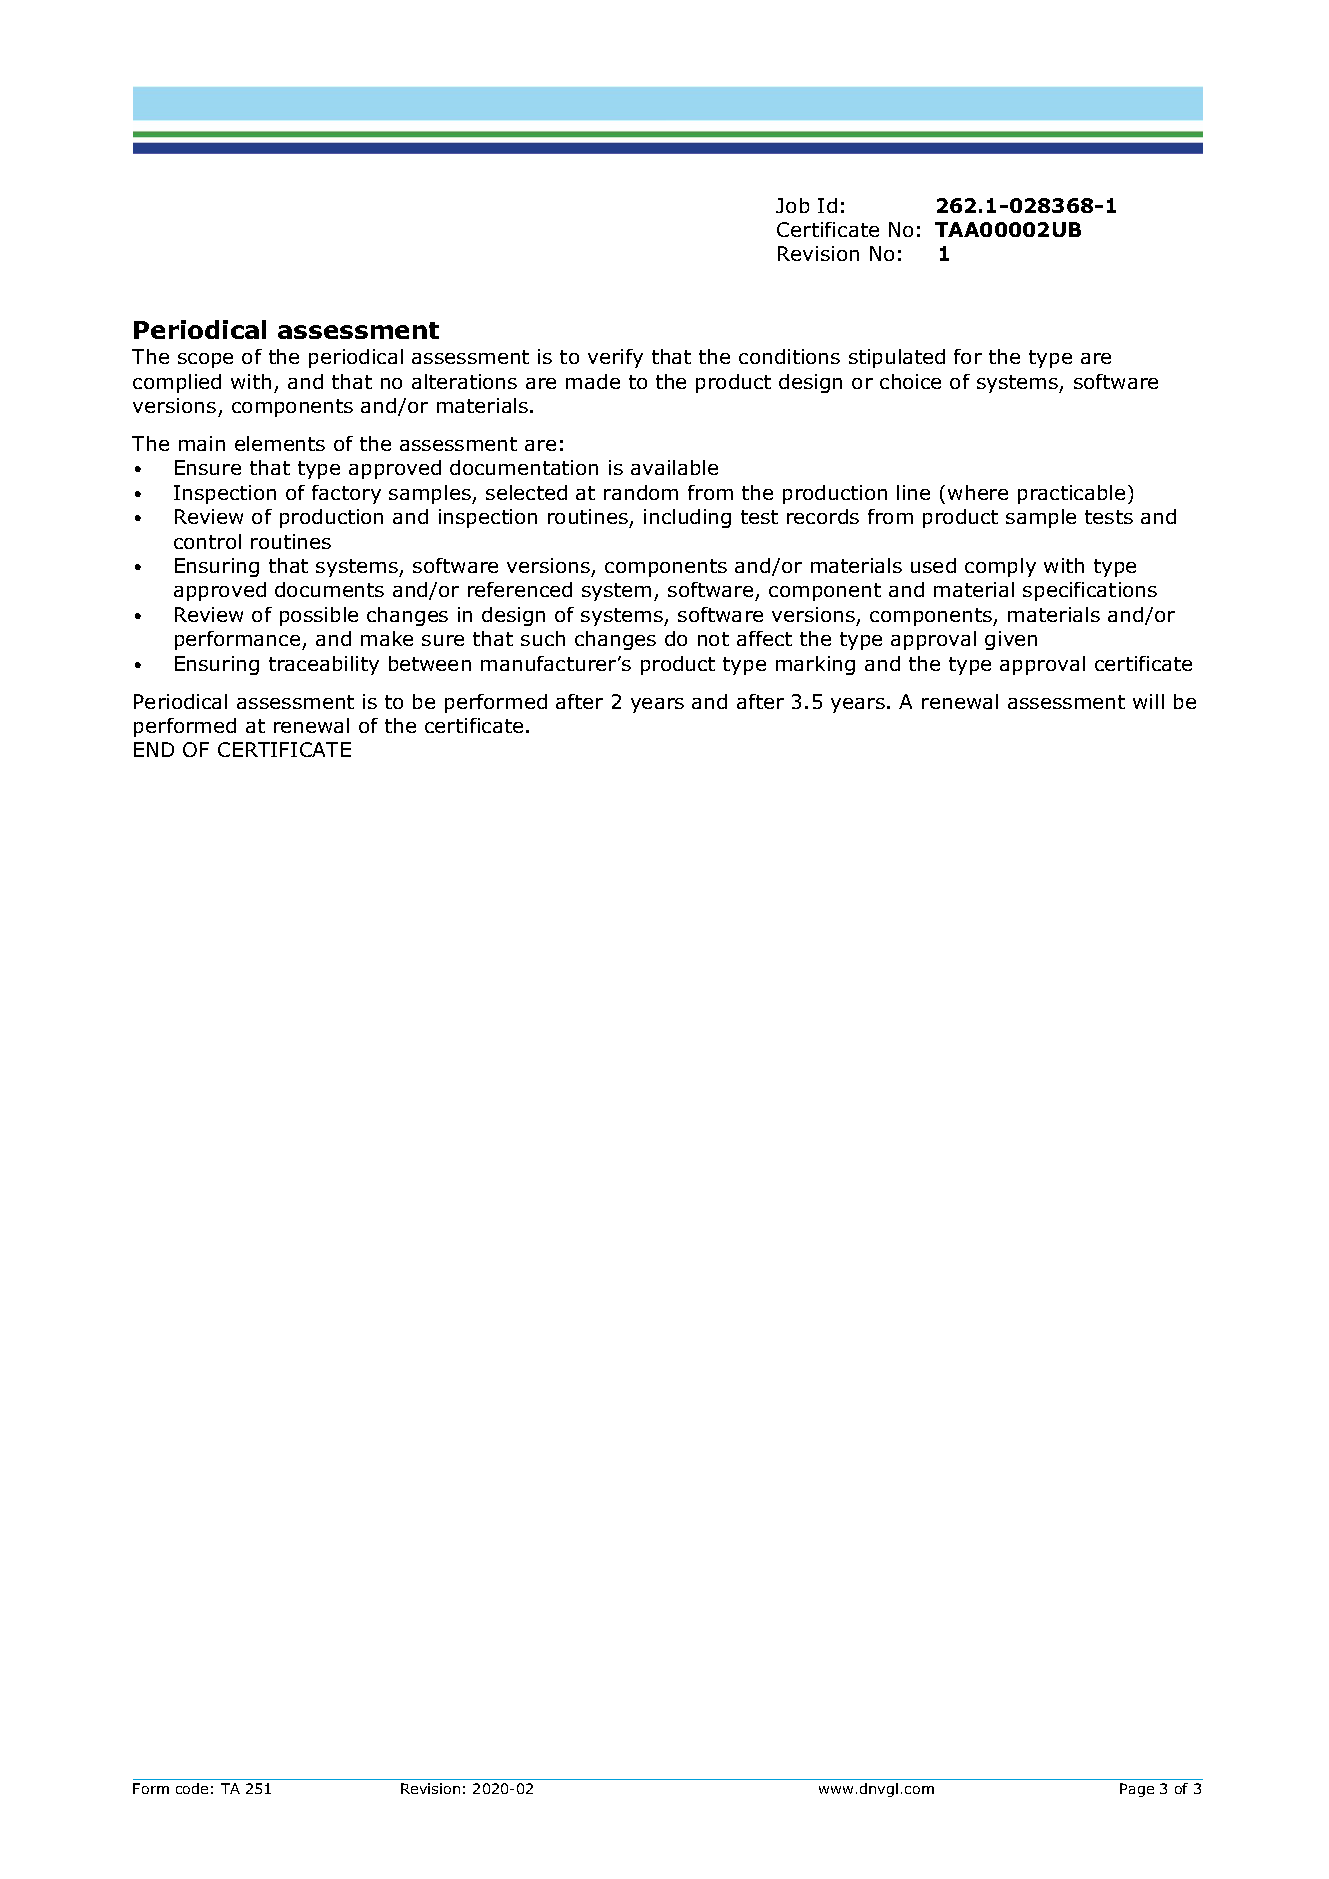 The height and width of the screenshot is (1879, 1329). Describe the element at coordinates (205, 360) in the screenshot. I see `scope` at that location.
